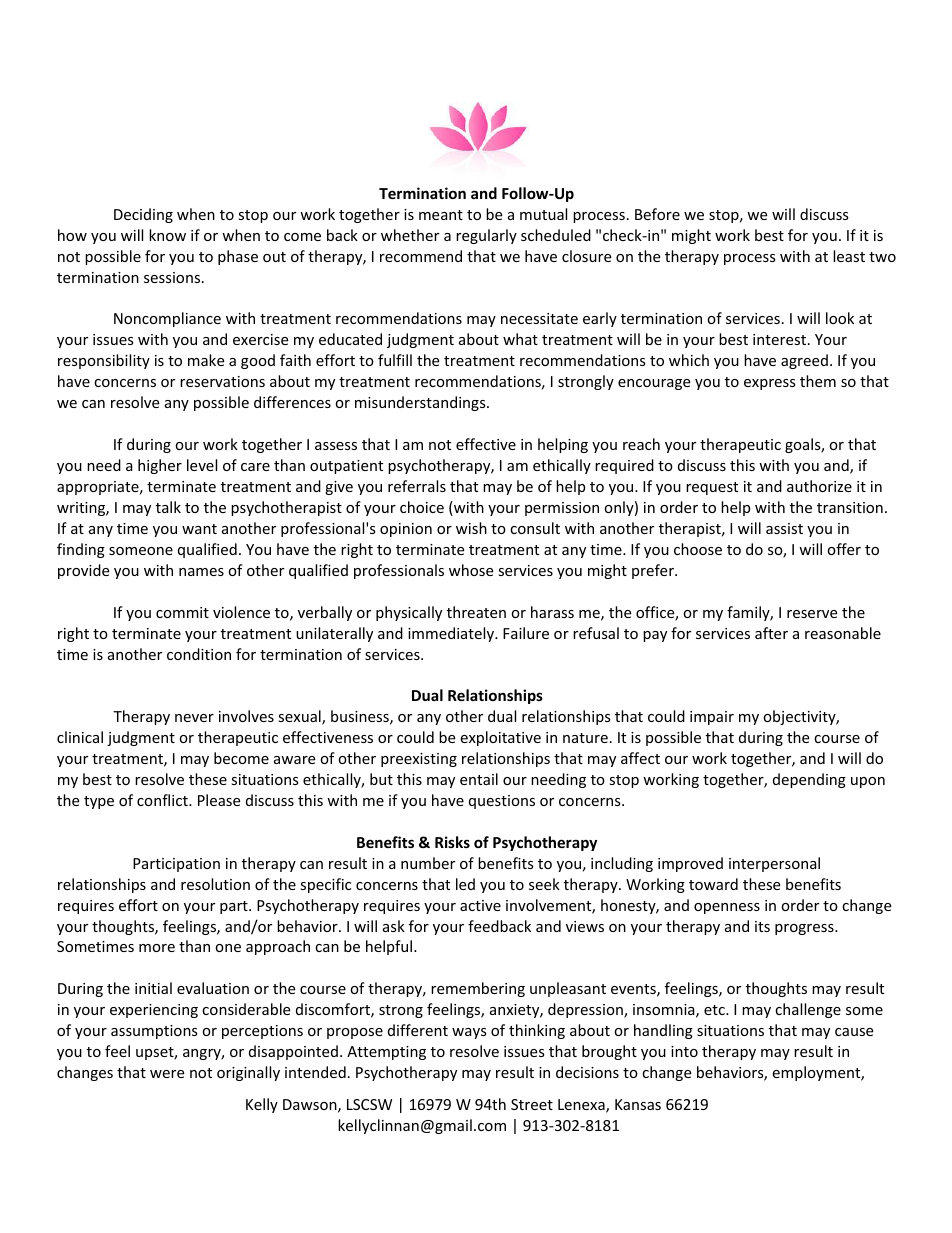  What do you see at coordinates (486, 236) in the screenshot?
I see `regularly` at bounding box center [486, 236].
